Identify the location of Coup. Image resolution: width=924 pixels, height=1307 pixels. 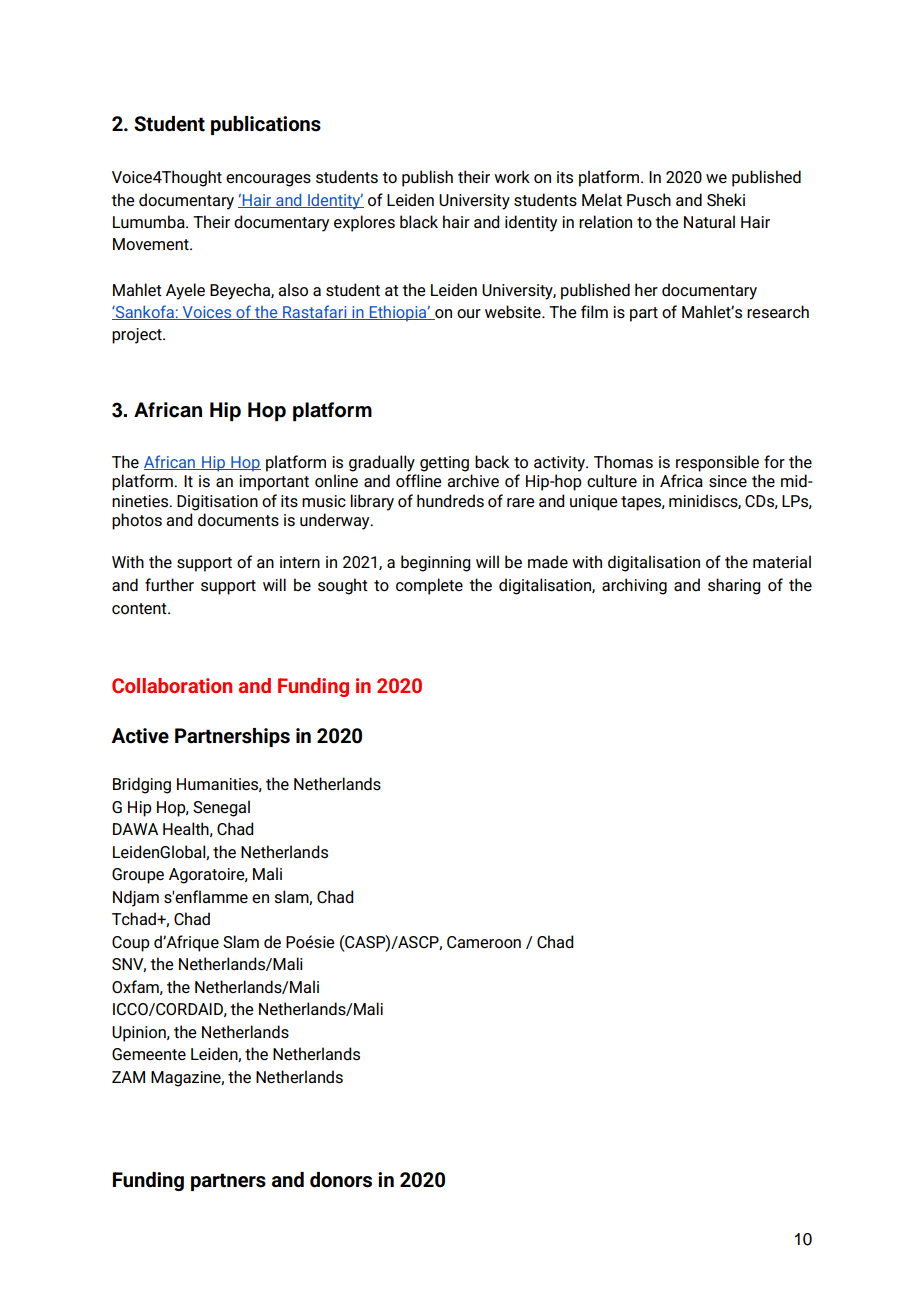
(131, 944).
